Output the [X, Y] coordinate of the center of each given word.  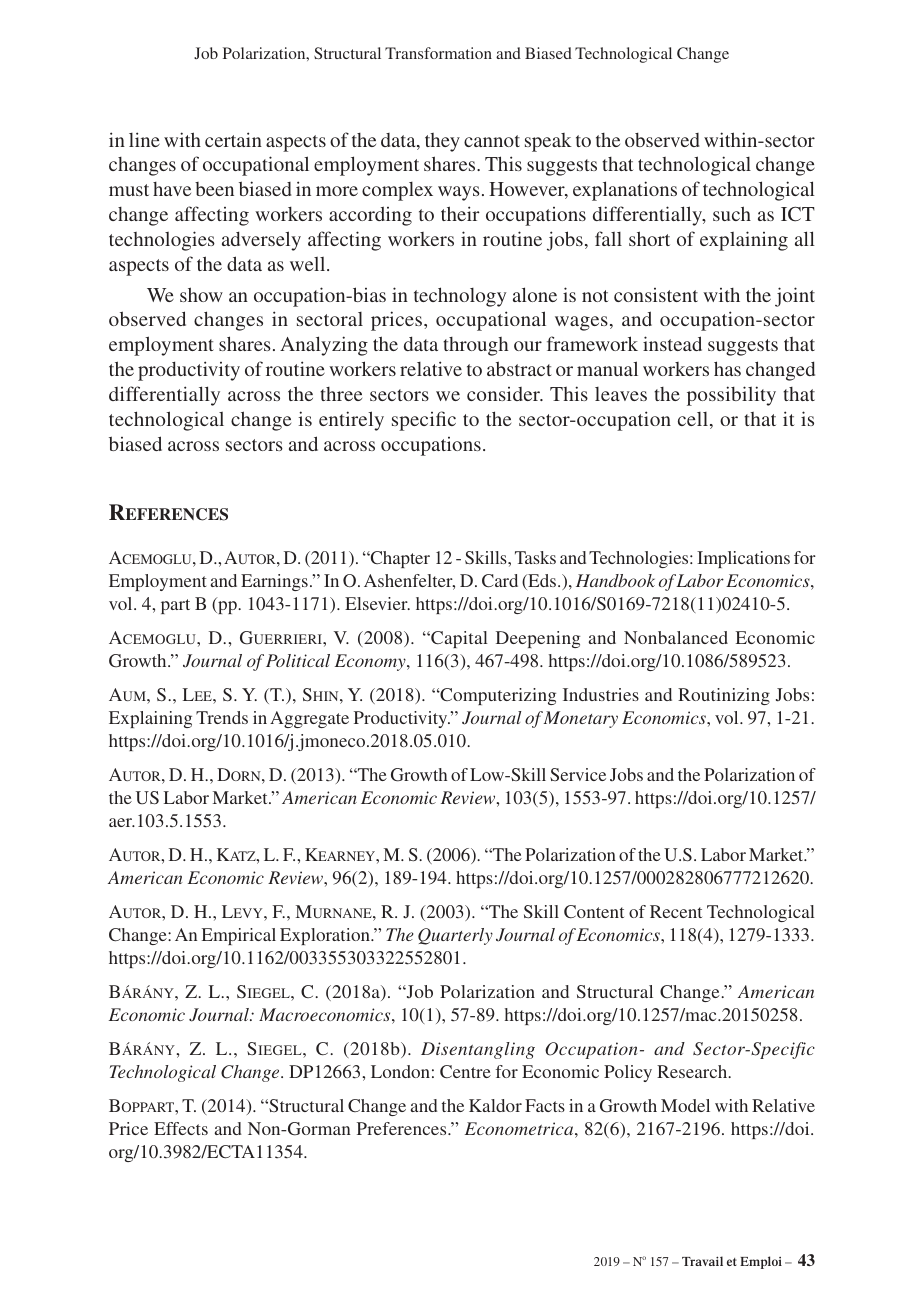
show [201, 294]
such [732, 213]
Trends [222, 717]
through [475, 346]
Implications [743, 559]
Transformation [438, 53]
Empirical [239, 936]
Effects [181, 1128]
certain [233, 139]
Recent [676, 911]
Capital [458, 639]
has [727, 368]
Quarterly [455, 936]
